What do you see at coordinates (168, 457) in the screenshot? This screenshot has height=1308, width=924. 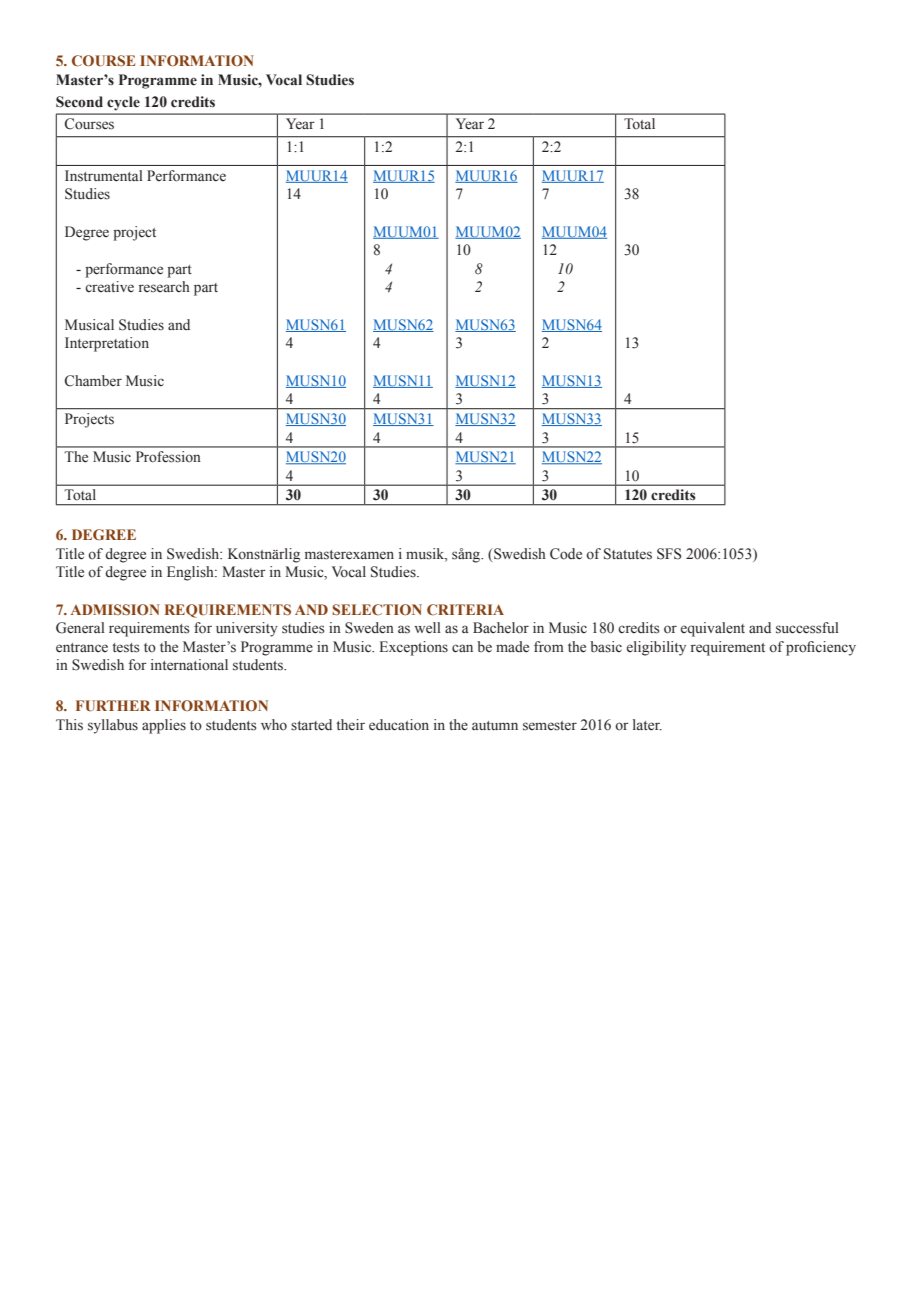 I see `Profession` at bounding box center [168, 457].
